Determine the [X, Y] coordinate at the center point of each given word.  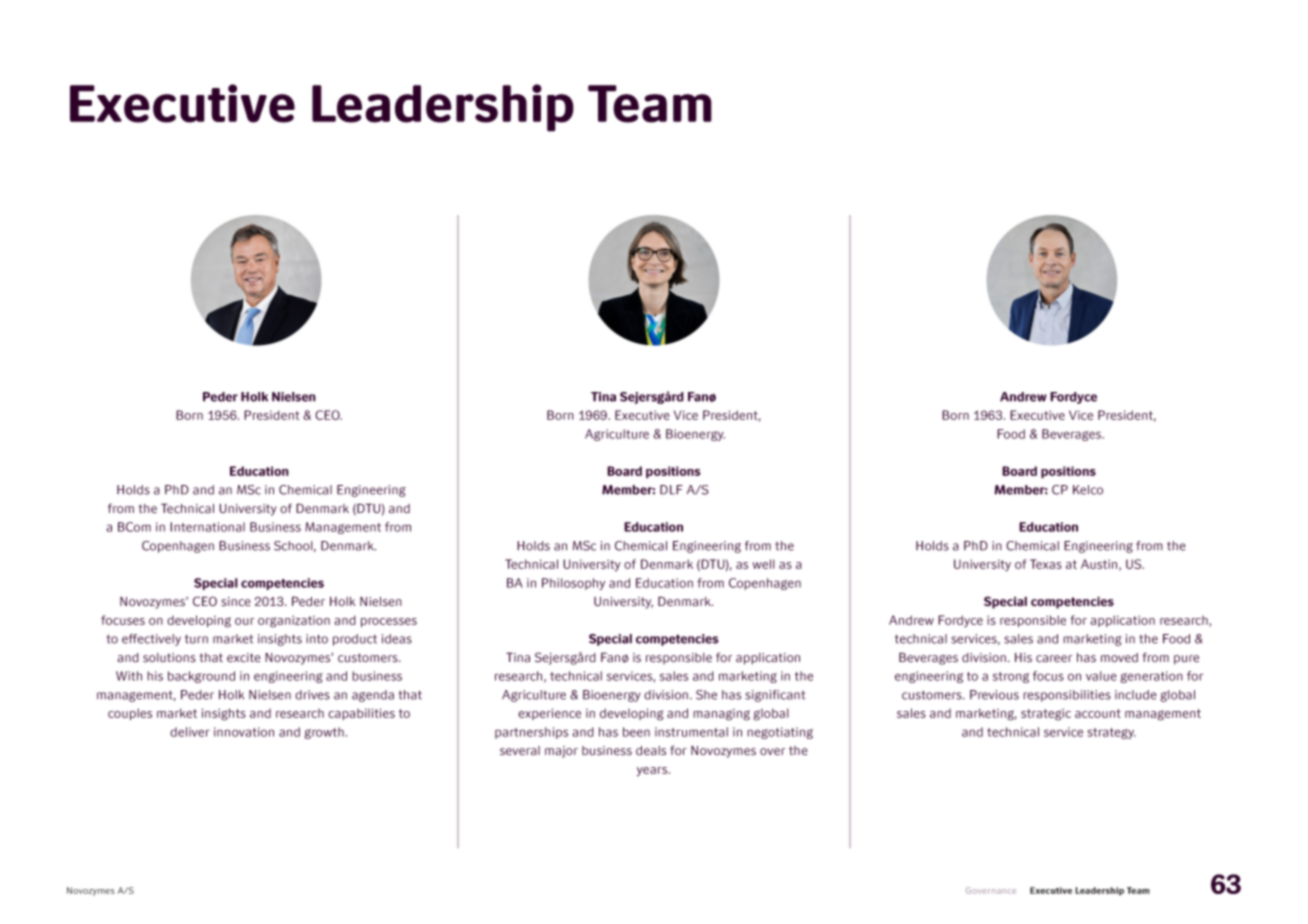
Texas [1046, 564]
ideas [397, 639]
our [244, 621]
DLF [671, 490]
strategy [1111, 733]
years [653, 772]
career [1054, 659]
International [207, 527]
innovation [244, 732]
